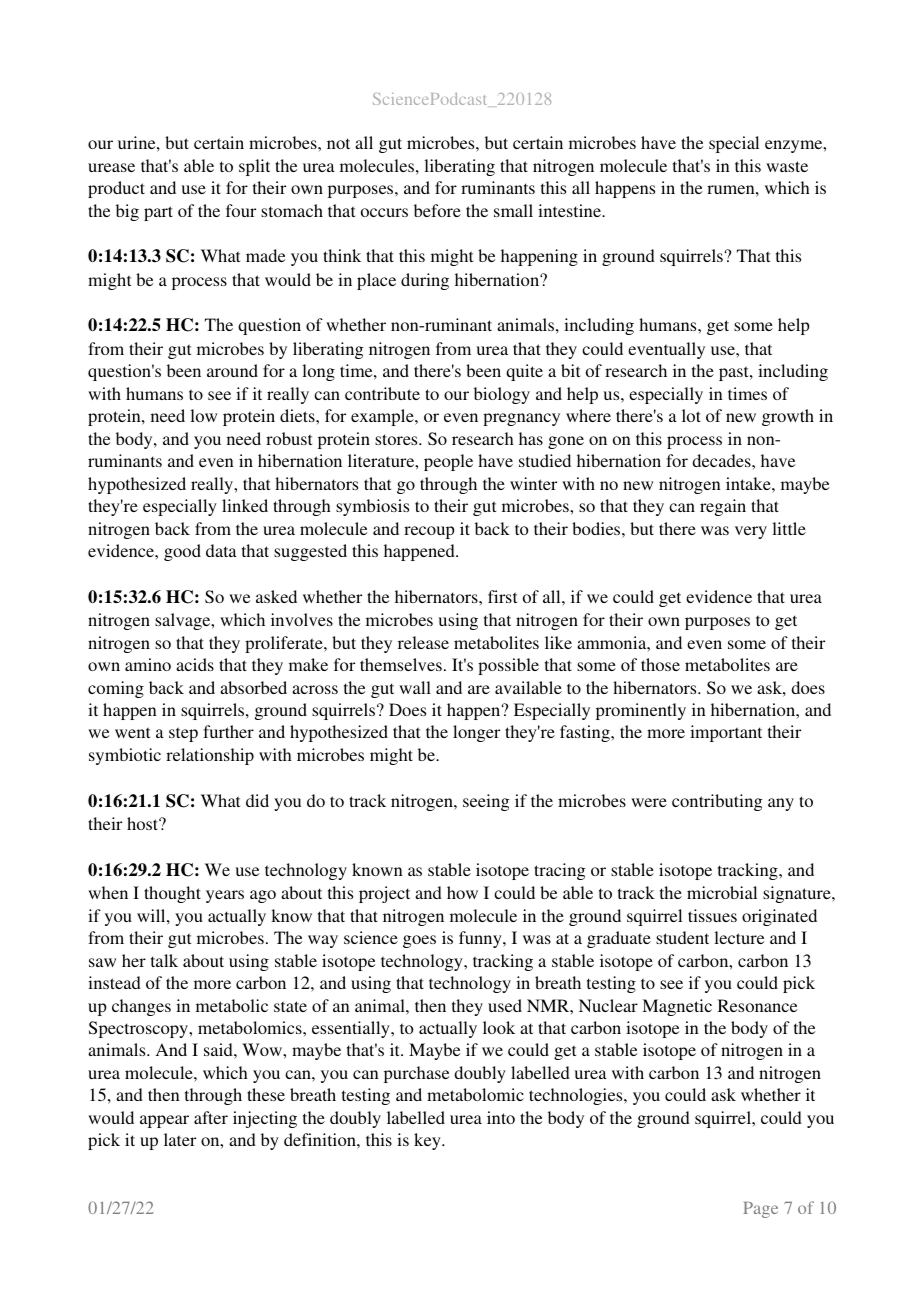 The image size is (924, 1308). What do you see at coordinates (462, 892) in the screenshot?
I see `how` at bounding box center [462, 892].
